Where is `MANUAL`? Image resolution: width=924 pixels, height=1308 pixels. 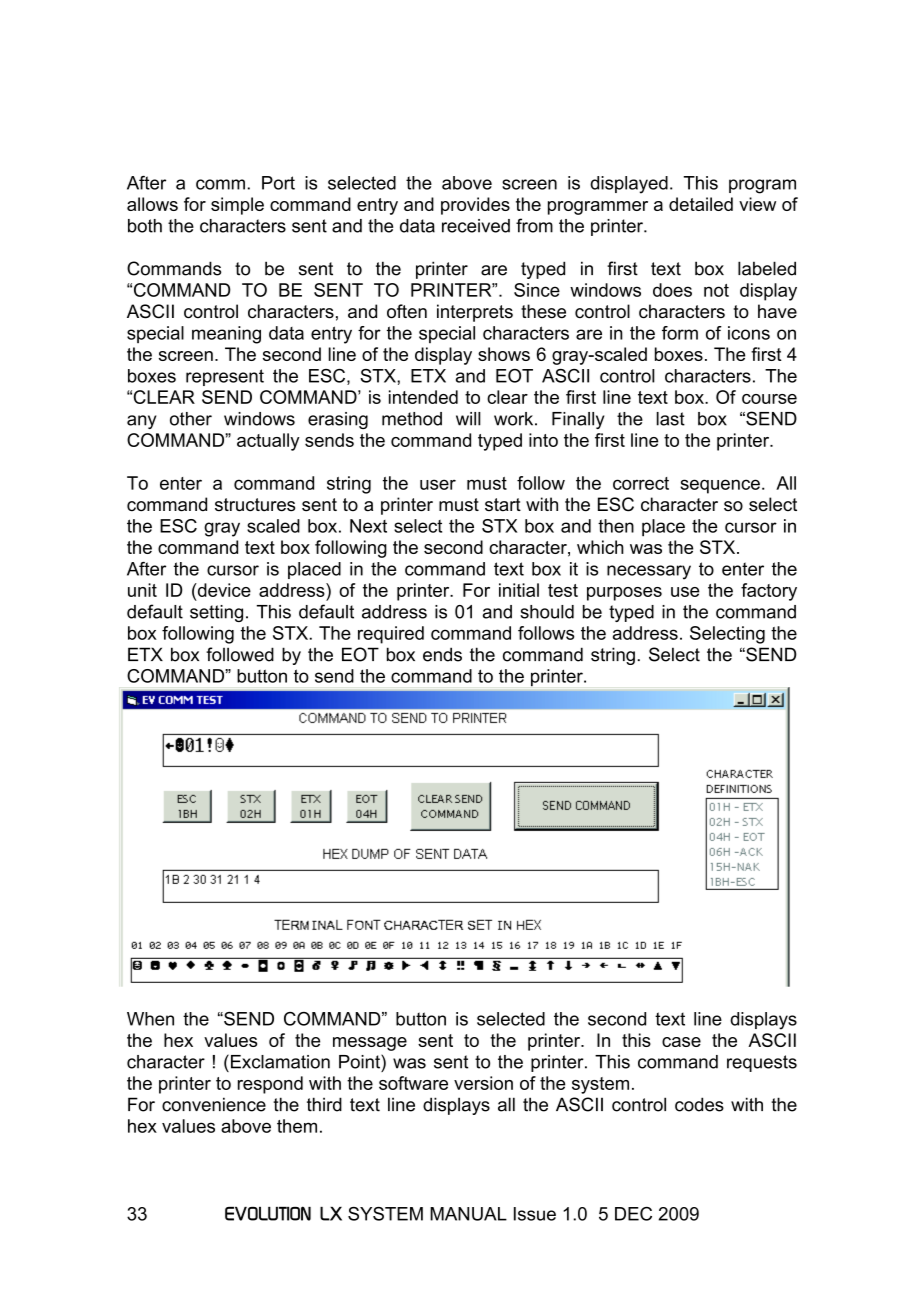 MANUAL is located at coordinates (468, 1214).
